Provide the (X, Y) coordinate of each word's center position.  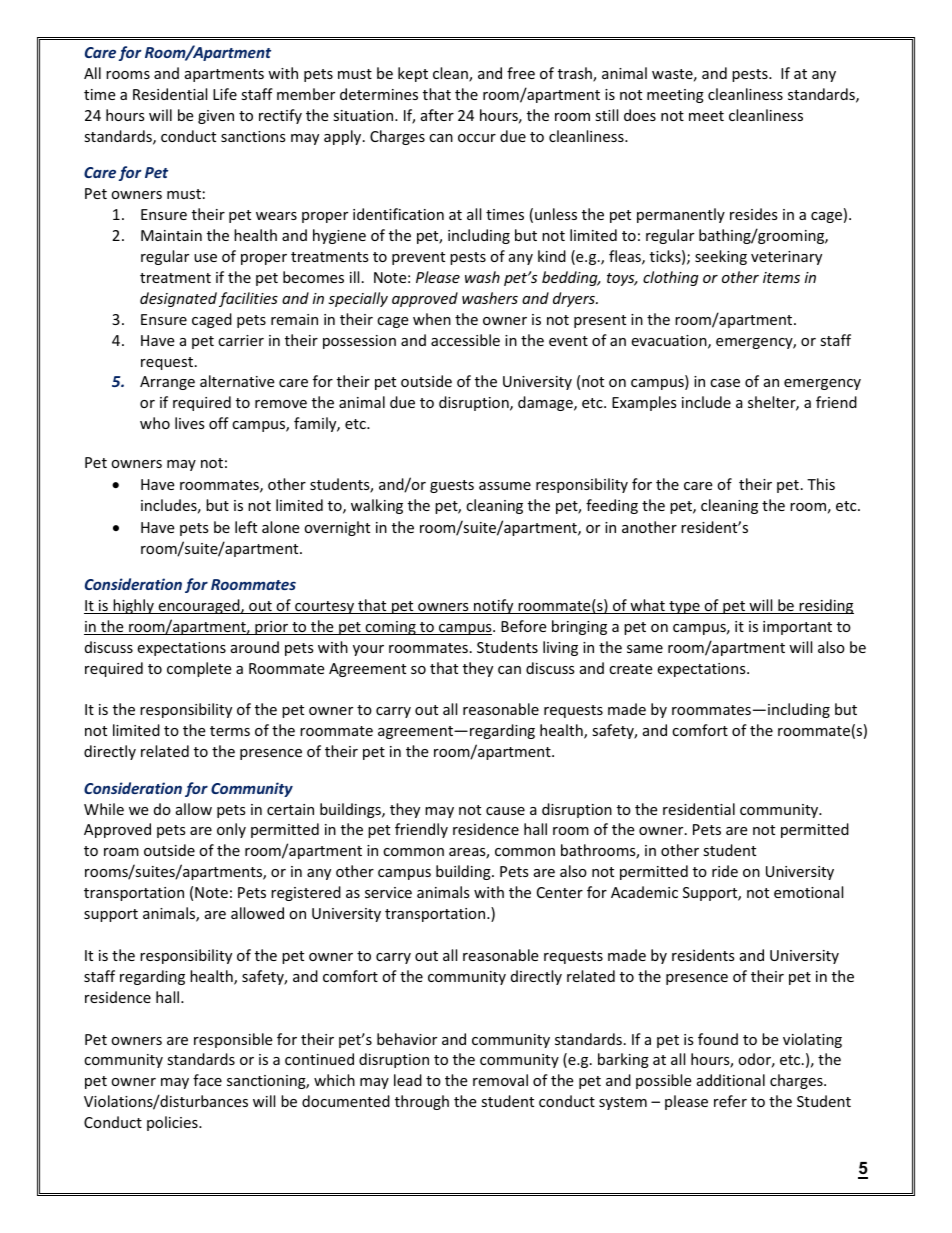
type (684, 607)
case (725, 383)
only (231, 830)
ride (725, 871)
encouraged (199, 606)
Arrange (167, 383)
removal (500, 1080)
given (216, 117)
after (437, 115)
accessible (465, 340)
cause (505, 811)
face (207, 1080)
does (640, 115)
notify (494, 606)
